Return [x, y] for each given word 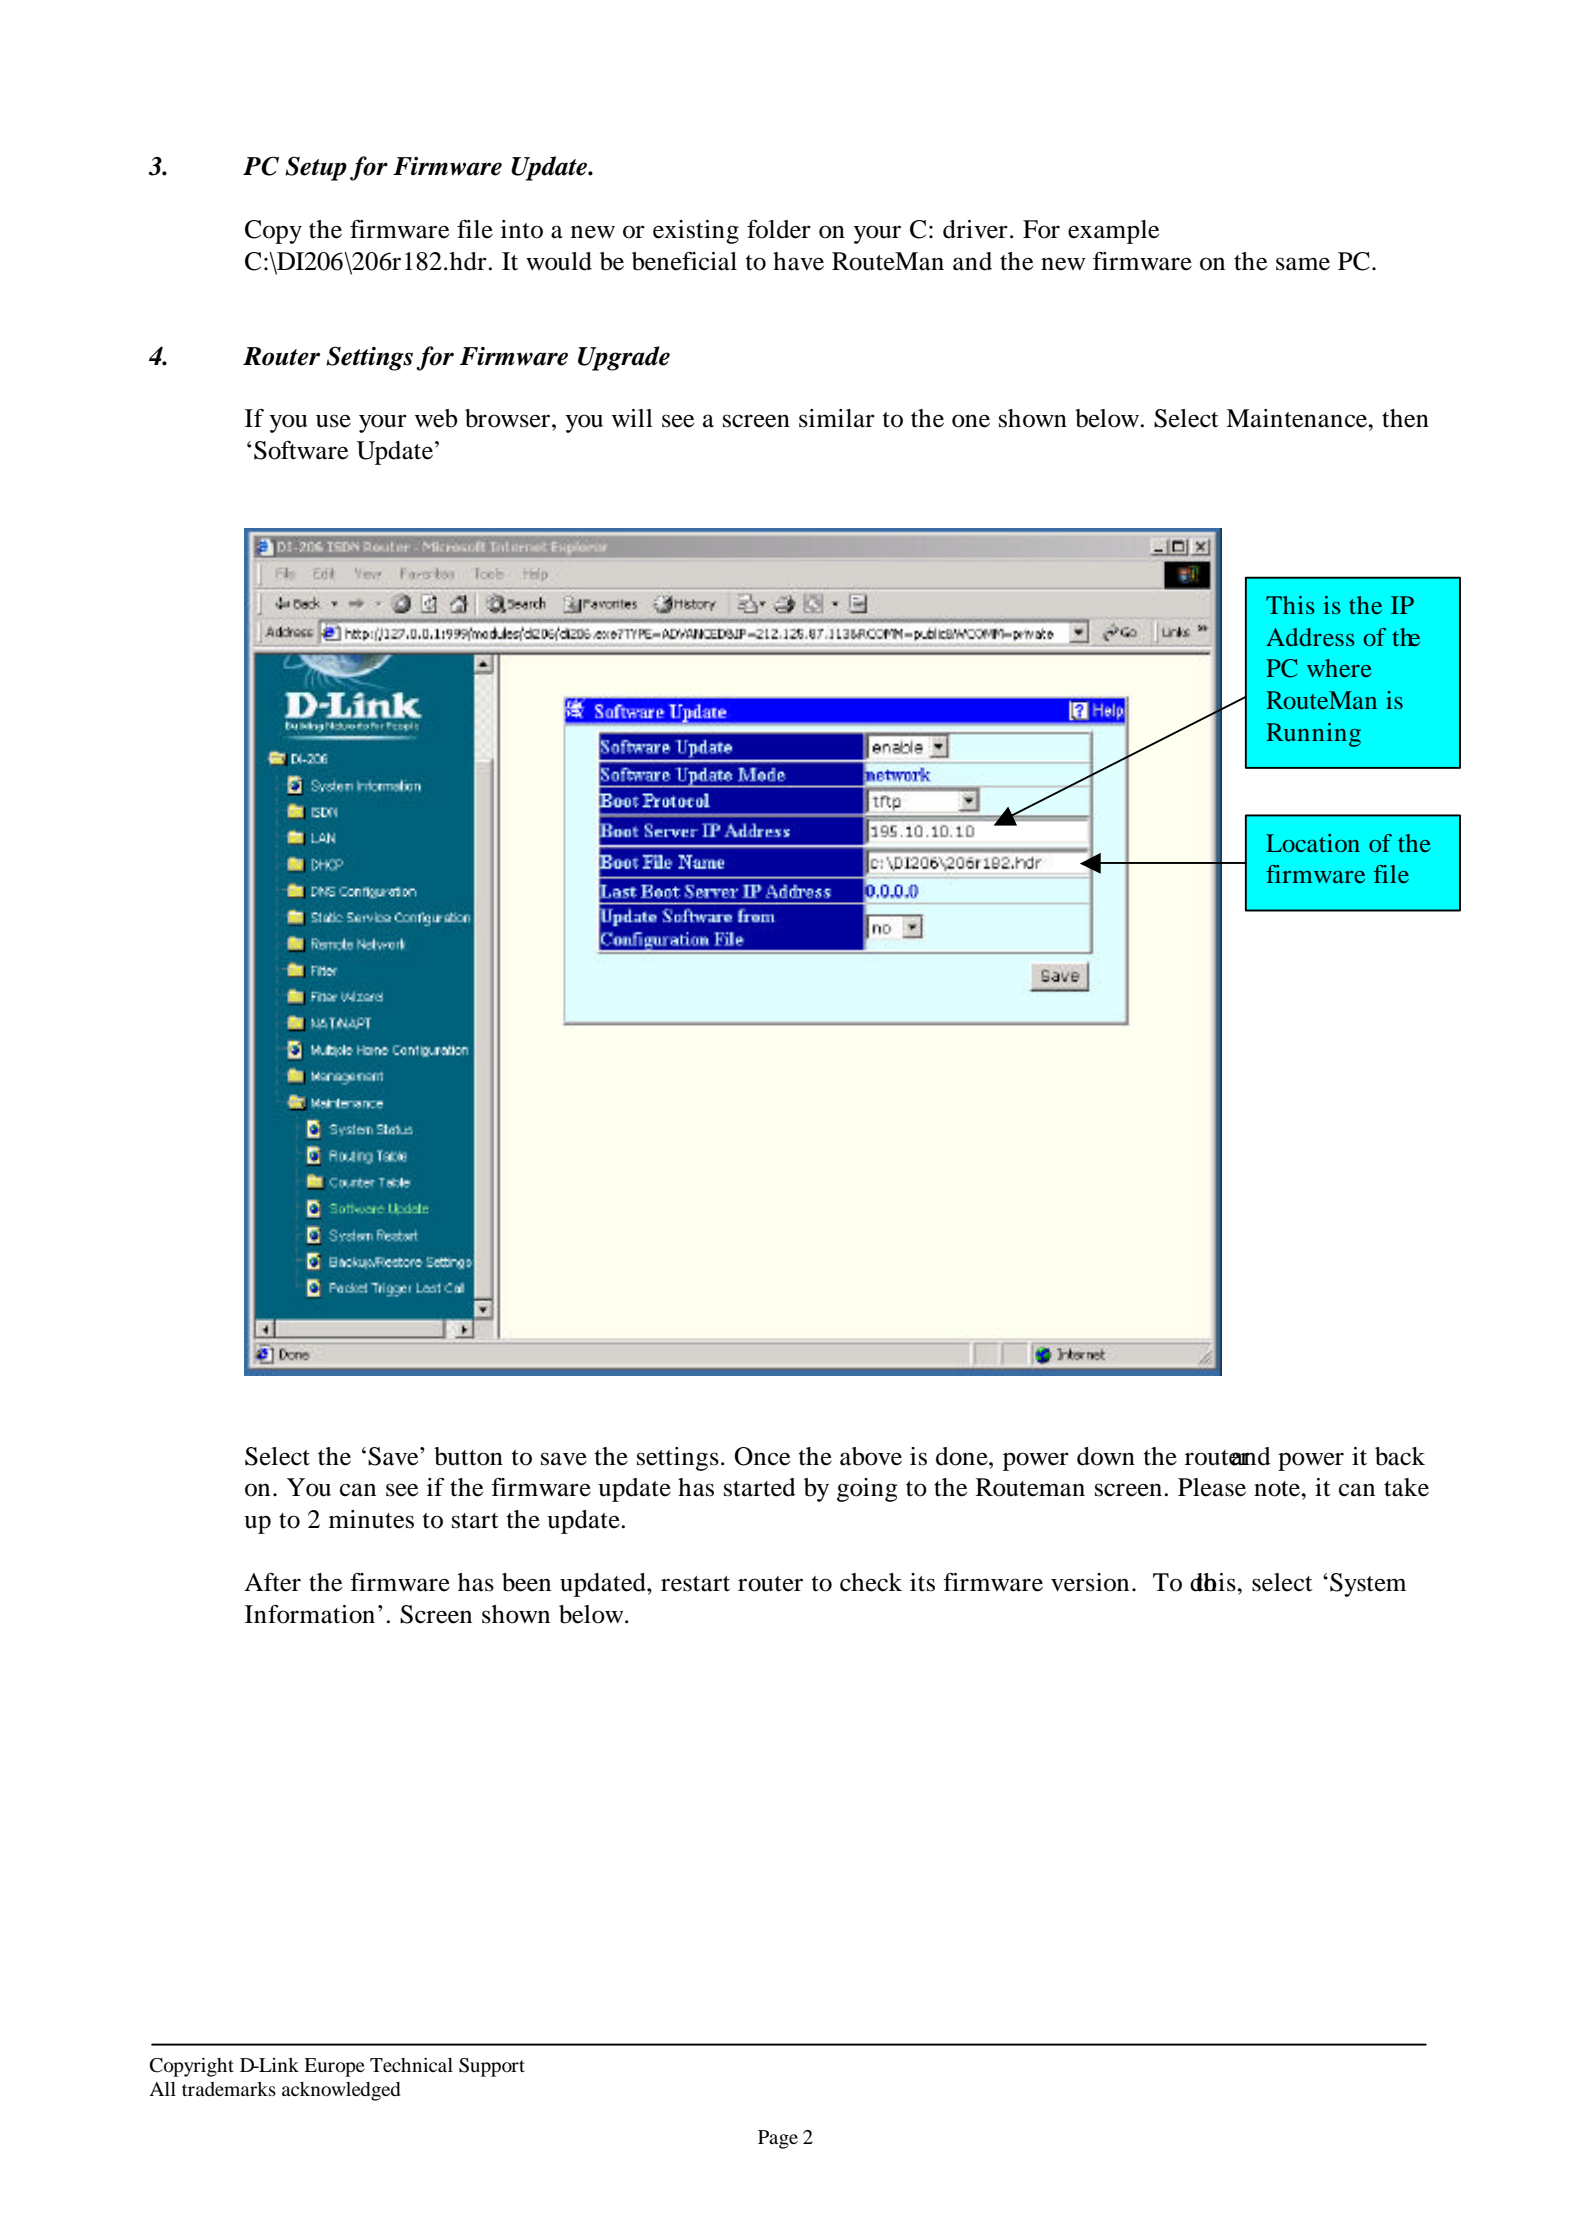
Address [1310, 637]
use [333, 421]
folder [779, 229]
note [1278, 1489]
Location [1313, 843]
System [1368, 1585]
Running [1313, 735]
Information [310, 1614]
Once [762, 1456]
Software [301, 450]
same [1303, 264]
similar [837, 418]
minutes [371, 1519]
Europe [334, 2067]
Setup [316, 168]
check [871, 1582]
